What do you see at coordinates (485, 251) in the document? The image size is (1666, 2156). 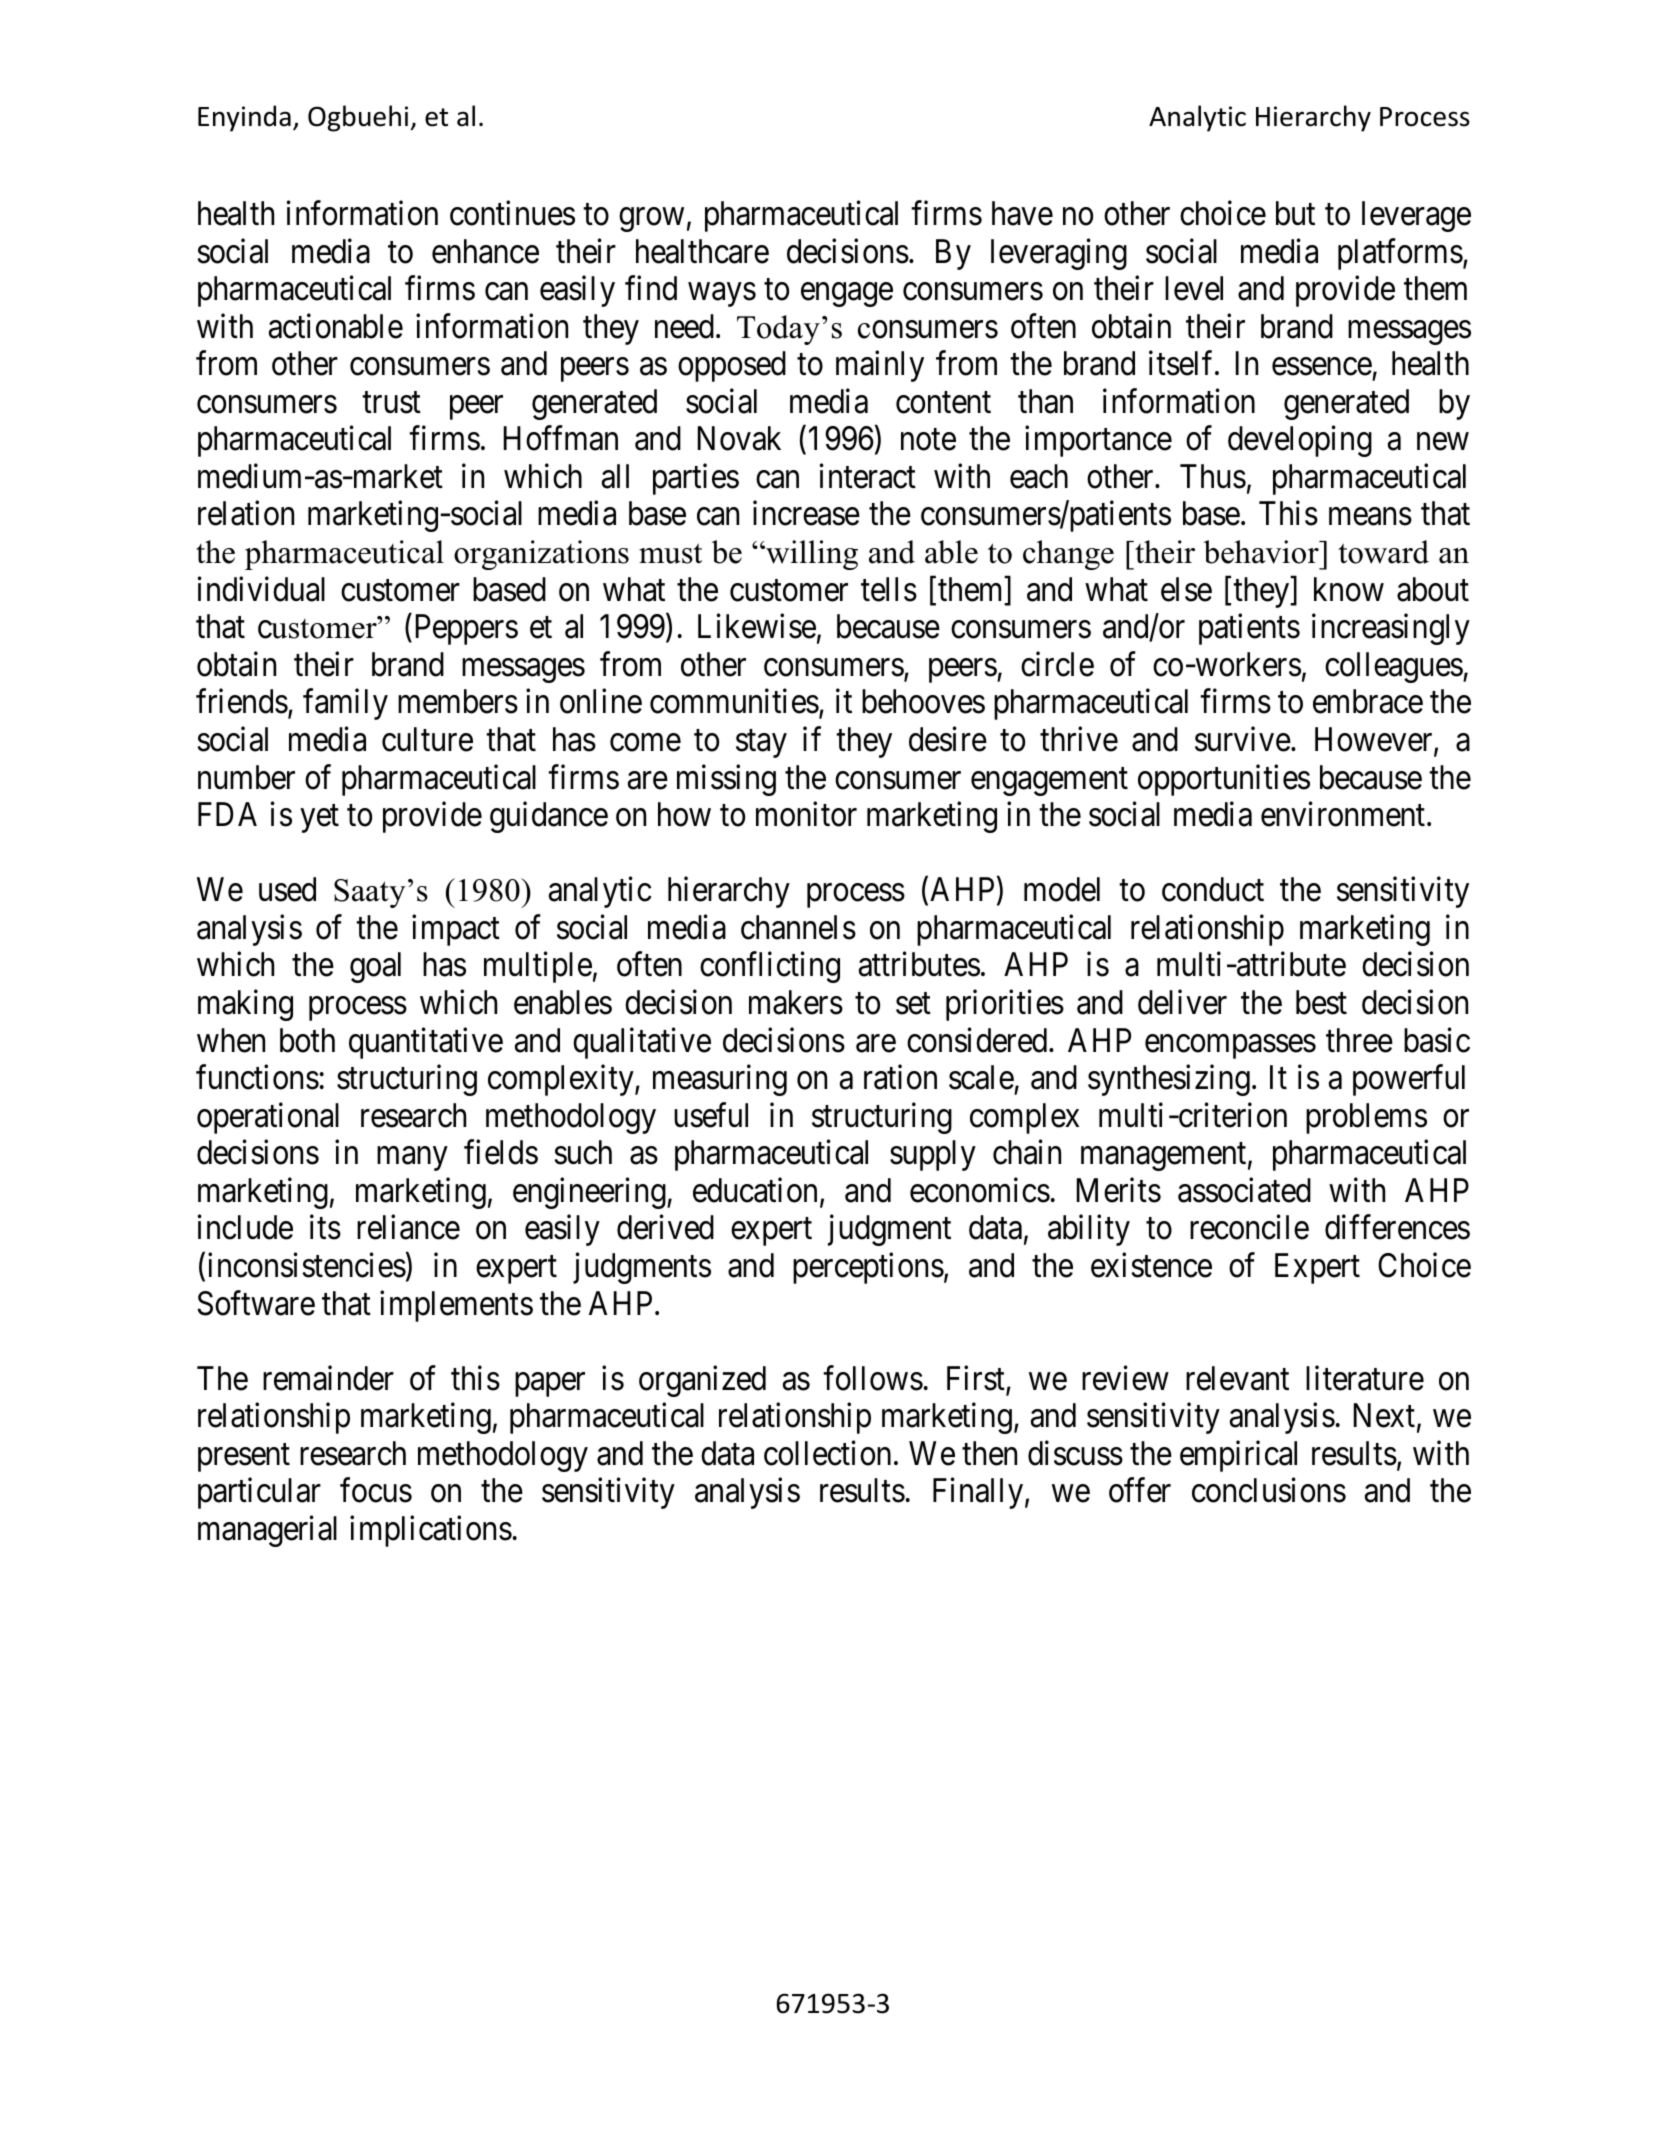 I see `enhance` at bounding box center [485, 251].
